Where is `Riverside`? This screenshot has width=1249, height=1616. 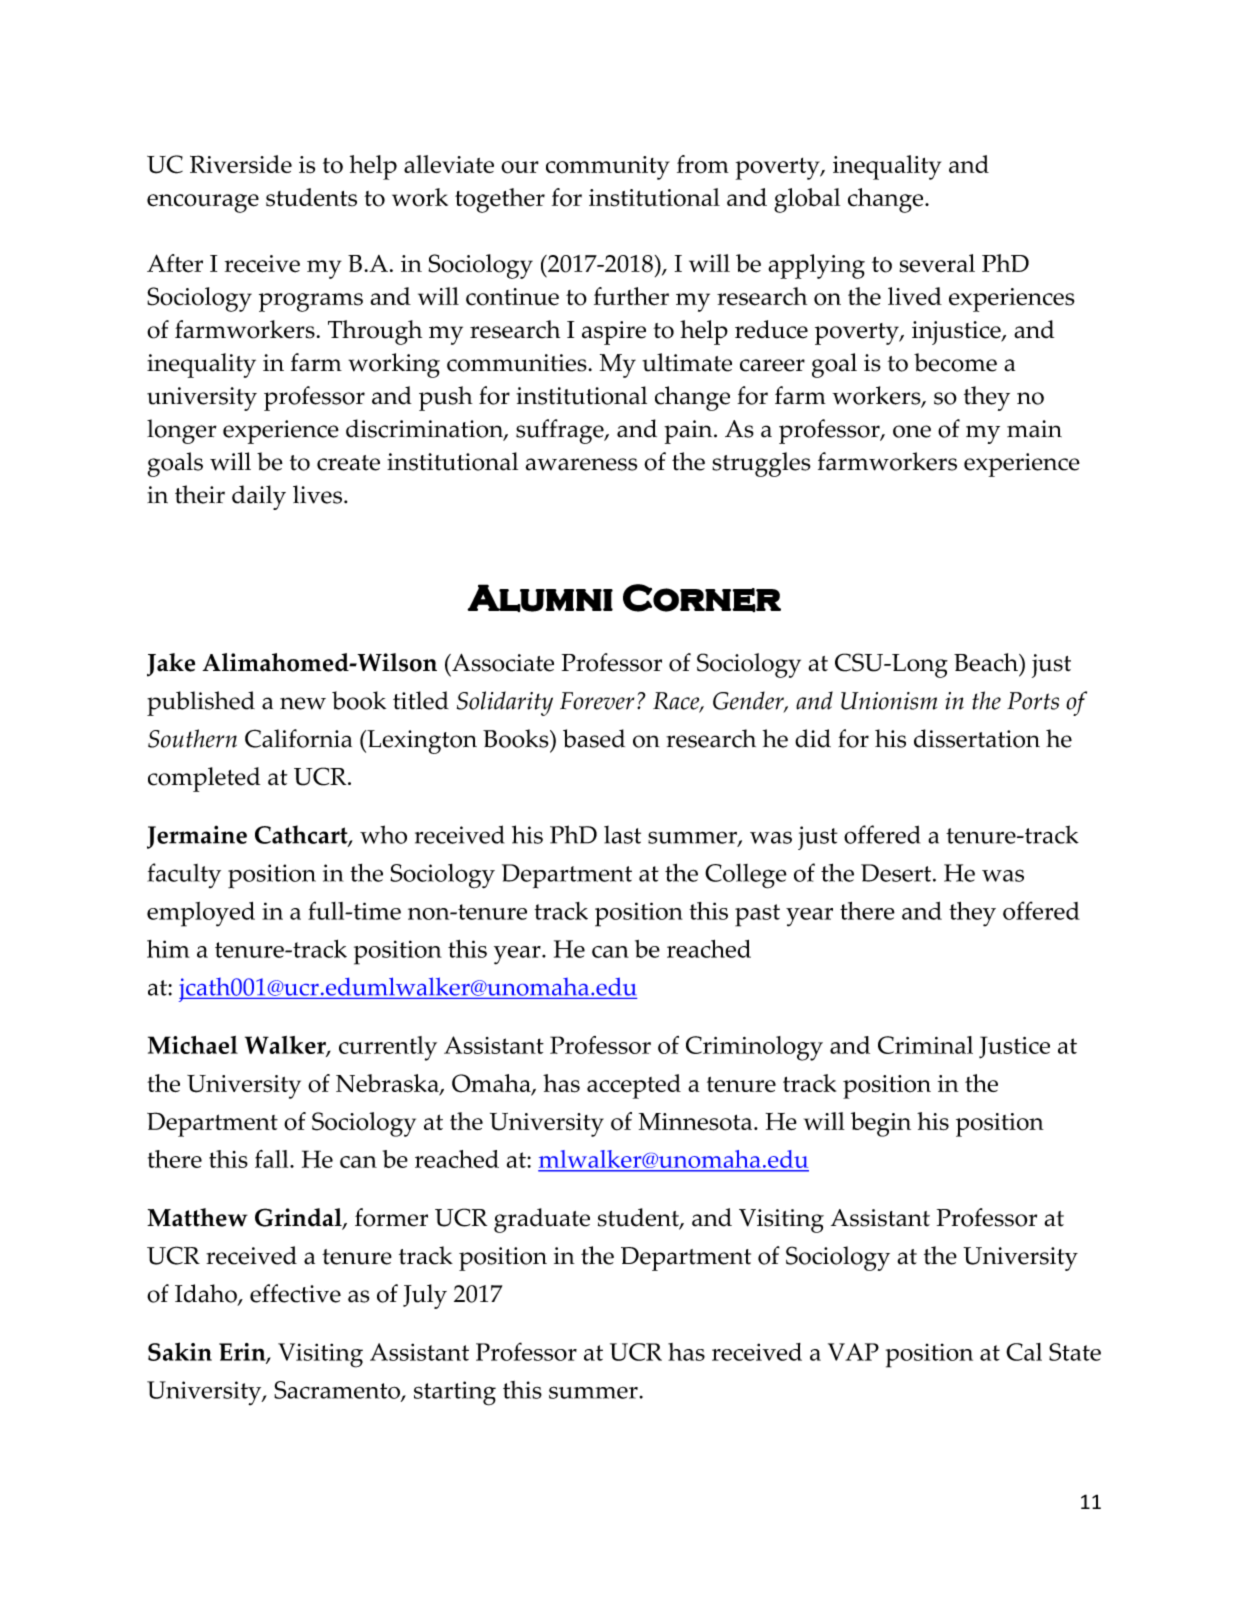 Riverside is located at coordinates (241, 164).
